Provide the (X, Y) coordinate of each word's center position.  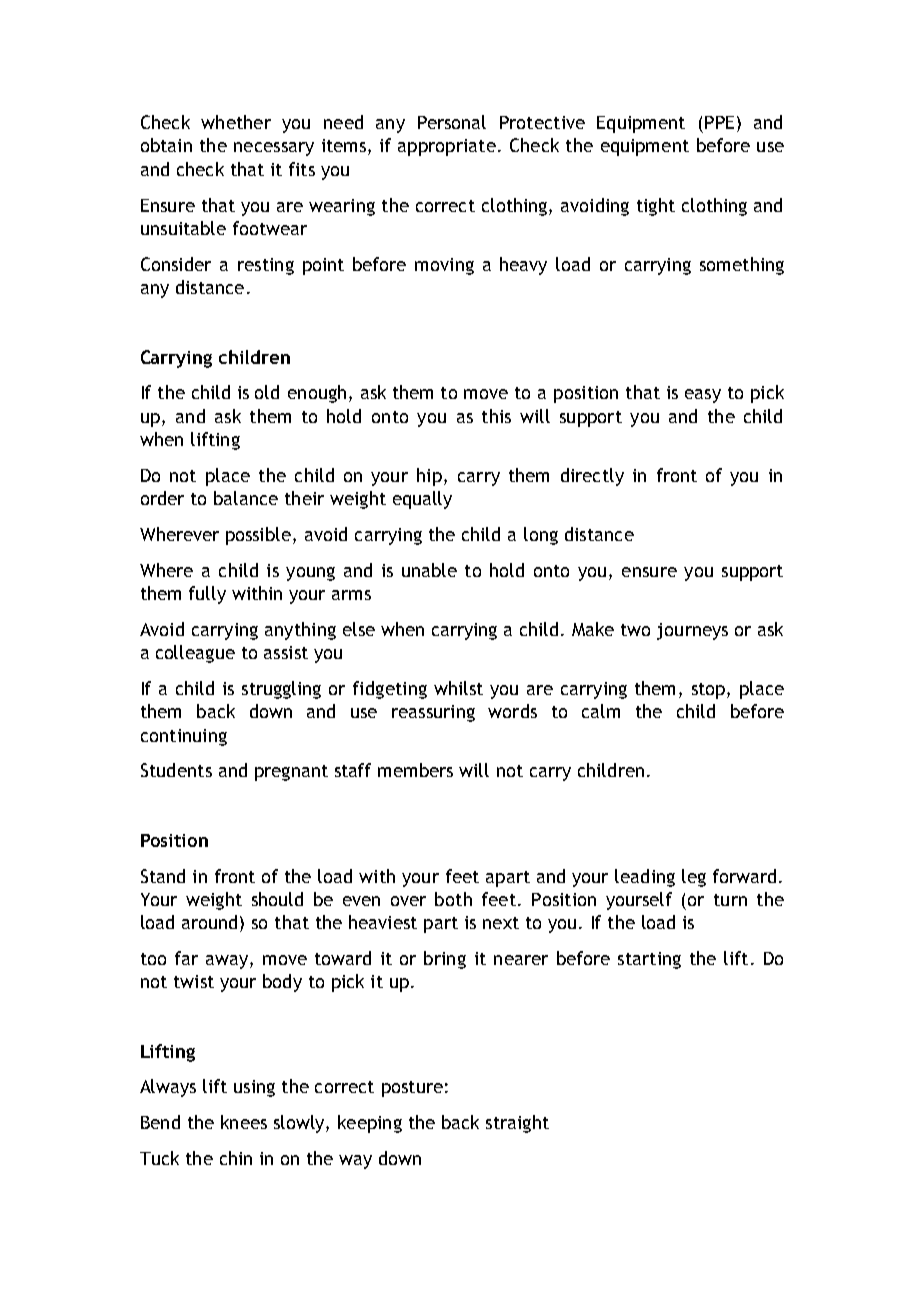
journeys (692, 631)
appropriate (447, 147)
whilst (458, 688)
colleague (195, 654)
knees (244, 1122)
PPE (719, 122)
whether (236, 122)
